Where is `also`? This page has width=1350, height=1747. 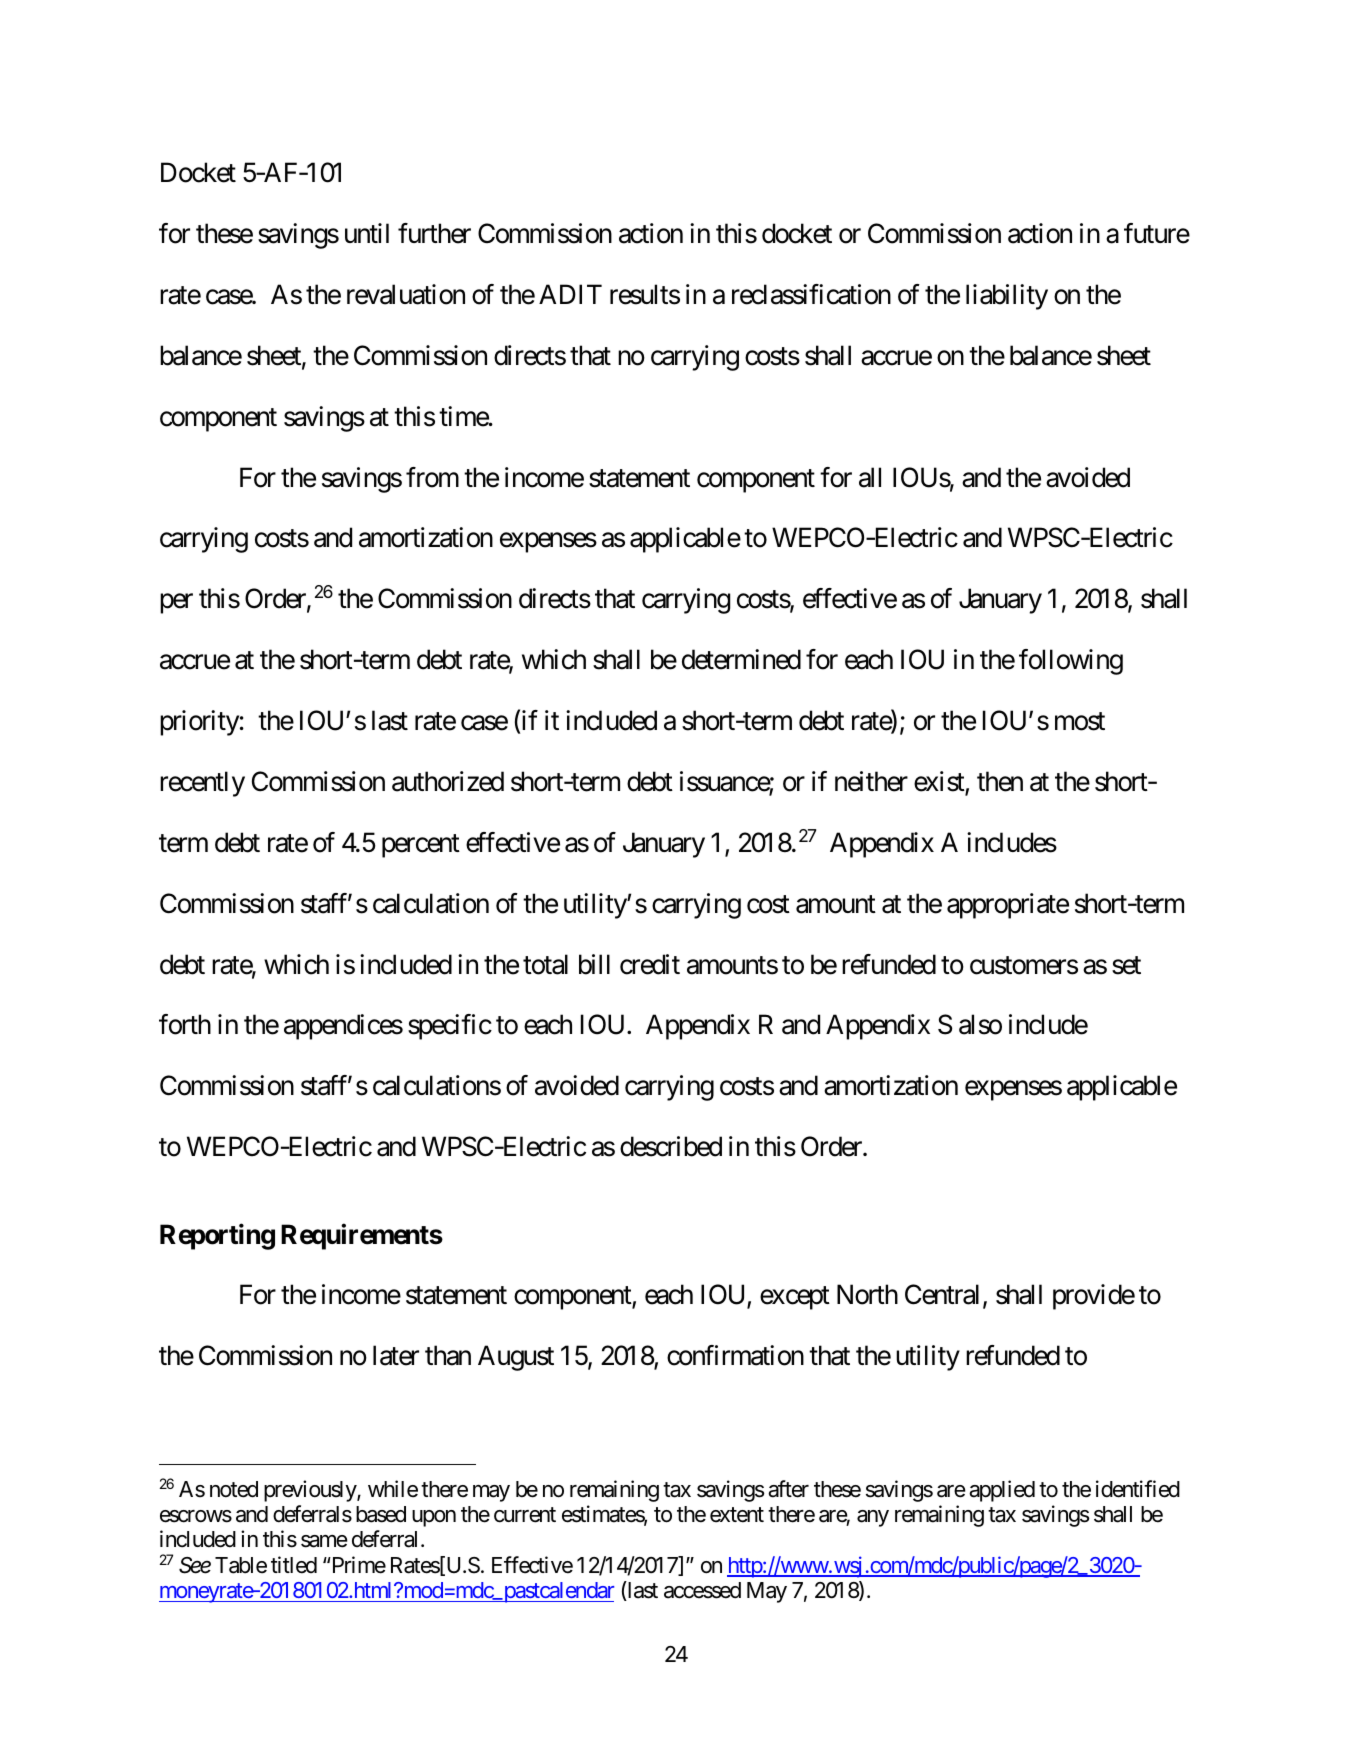 also is located at coordinates (980, 1024).
